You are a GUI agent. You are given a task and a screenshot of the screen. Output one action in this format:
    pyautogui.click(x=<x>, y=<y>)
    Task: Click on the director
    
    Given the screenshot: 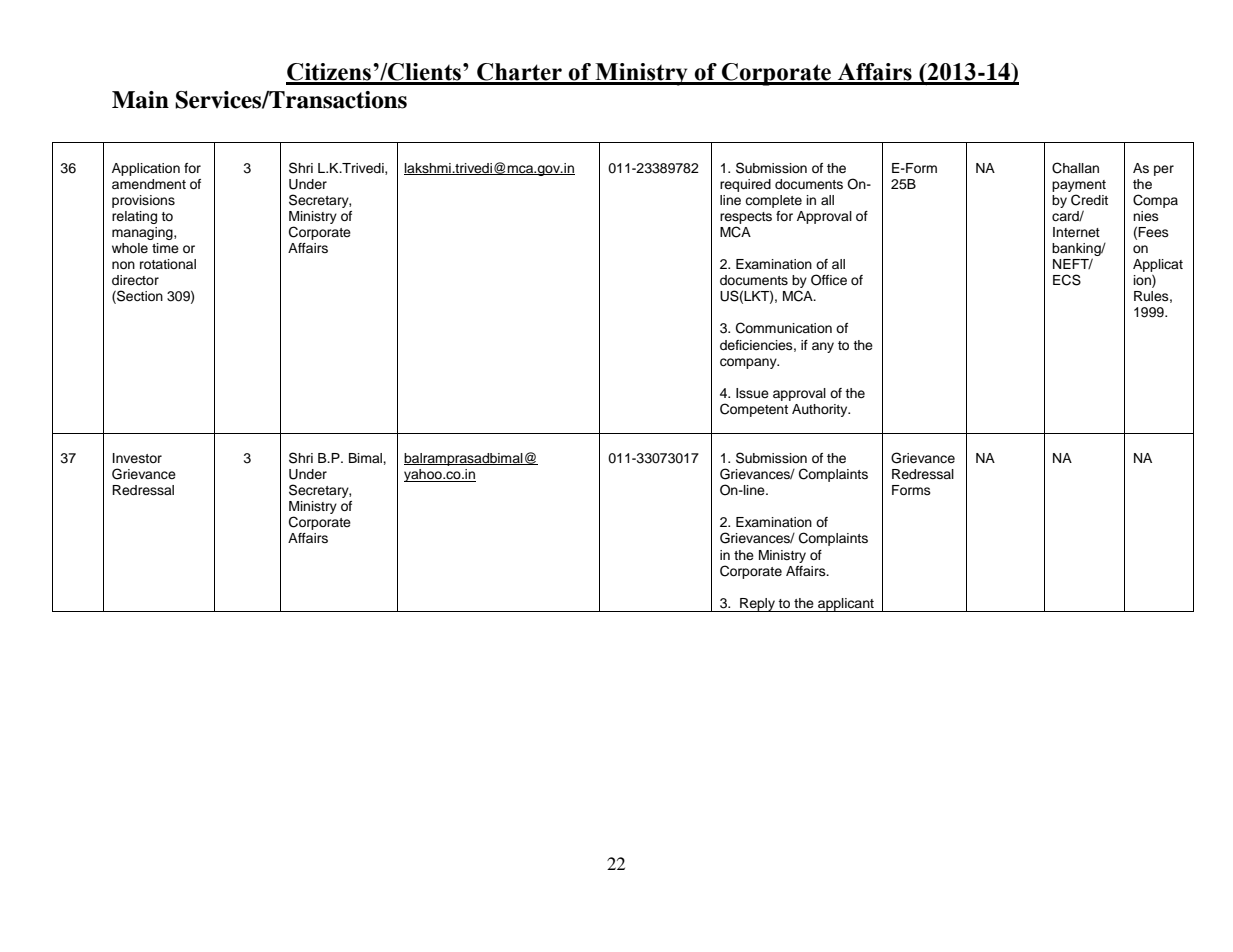 What is the action you would take?
    pyautogui.click(x=135, y=280)
